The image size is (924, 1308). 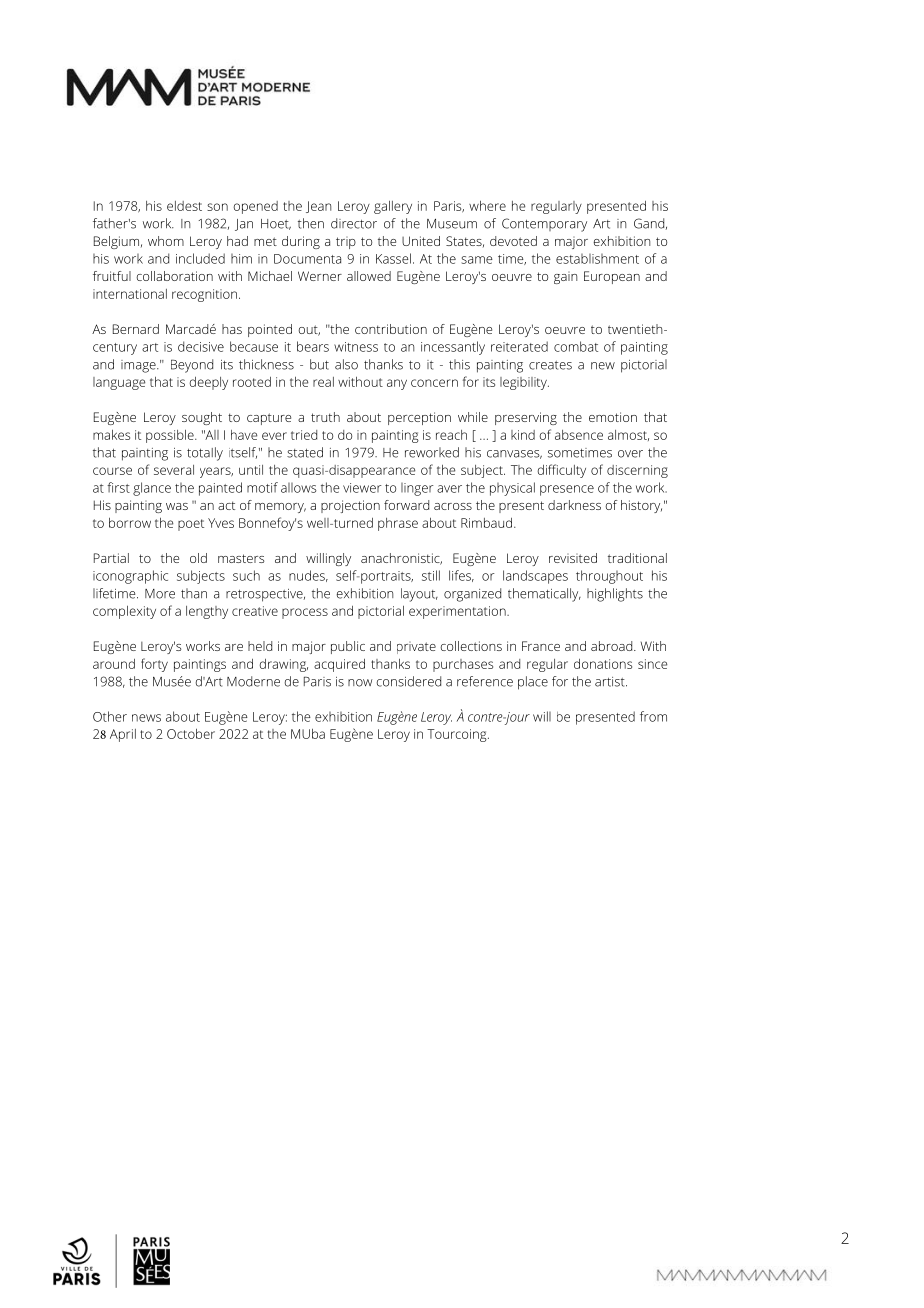 What do you see at coordinates (136, 329) in the screenshot?
I see `Bernard` at bounding box center [136, 329].
